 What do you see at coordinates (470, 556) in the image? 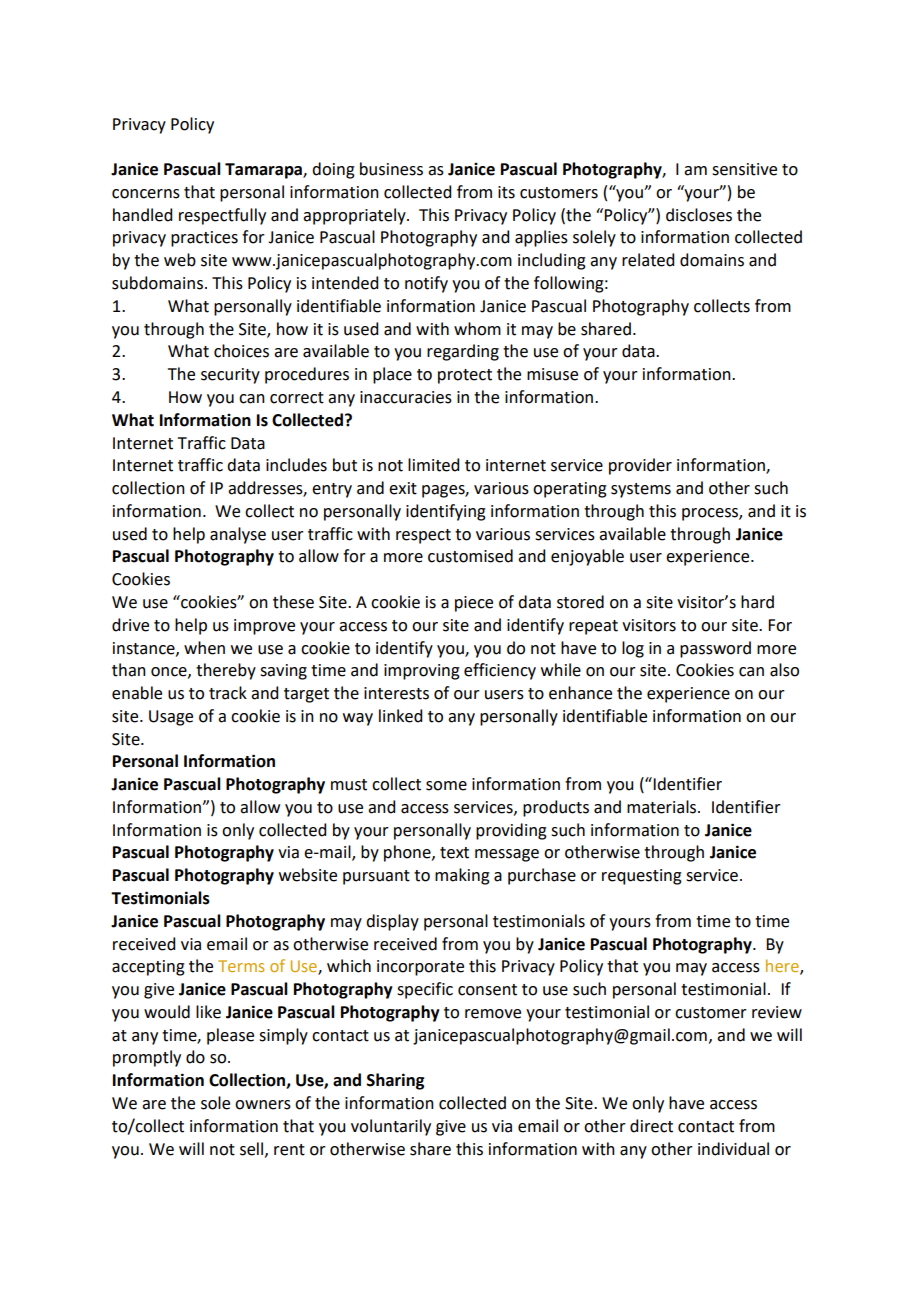
I see `customised` at bounding box center [470, 556].
